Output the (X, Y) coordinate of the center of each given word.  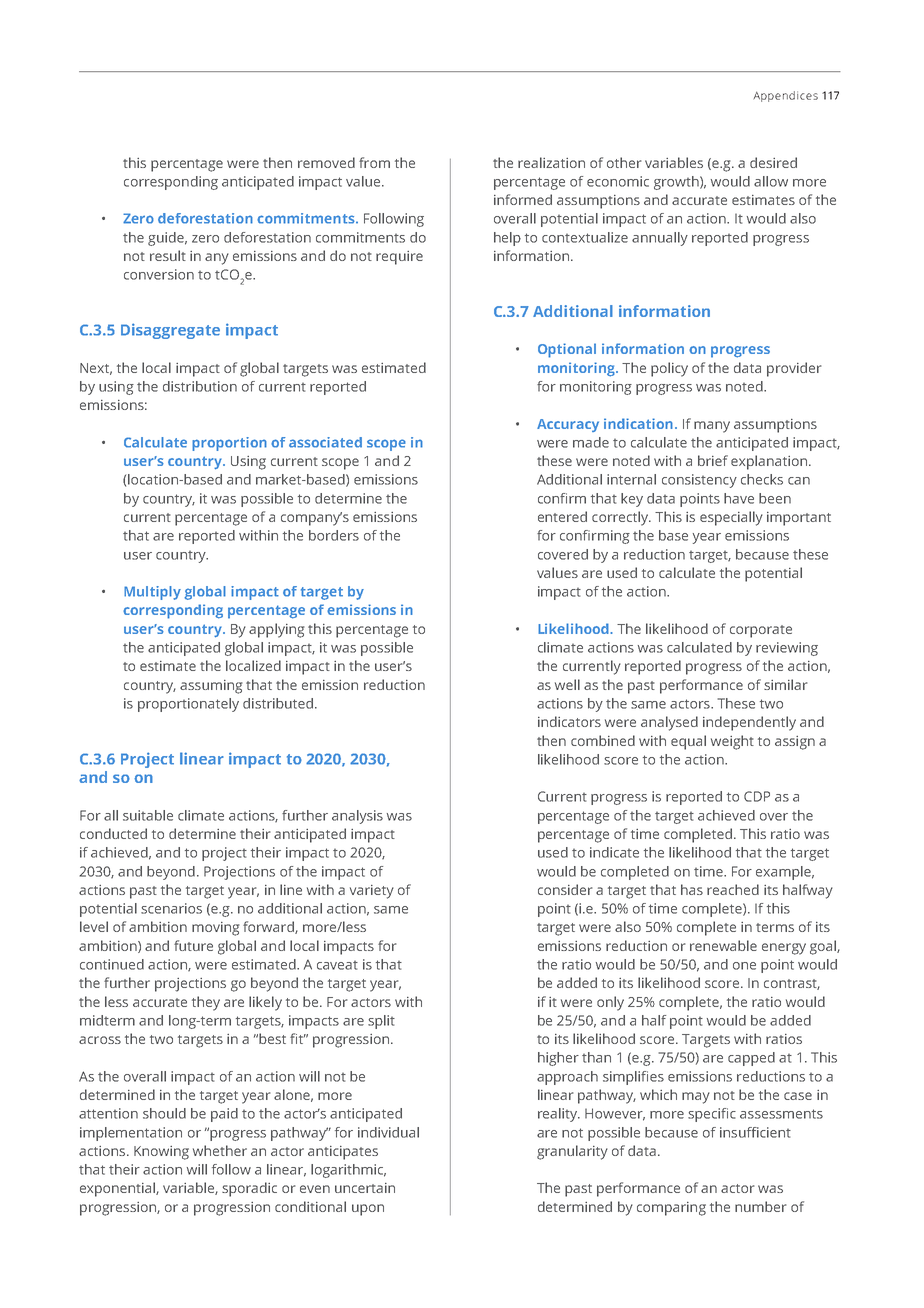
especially (731, 518)
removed (326, 162)
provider (794, 369)
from (374, 162)
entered (562, 516)
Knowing (161, 1153)
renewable (723, 945)
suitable (148, 815)
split (381, 1022)
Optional (567, 350)
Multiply (152, 593)
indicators (569, 721)
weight (732, 742)
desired (773, 162)
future (193, 945)
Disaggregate (170, 331)
